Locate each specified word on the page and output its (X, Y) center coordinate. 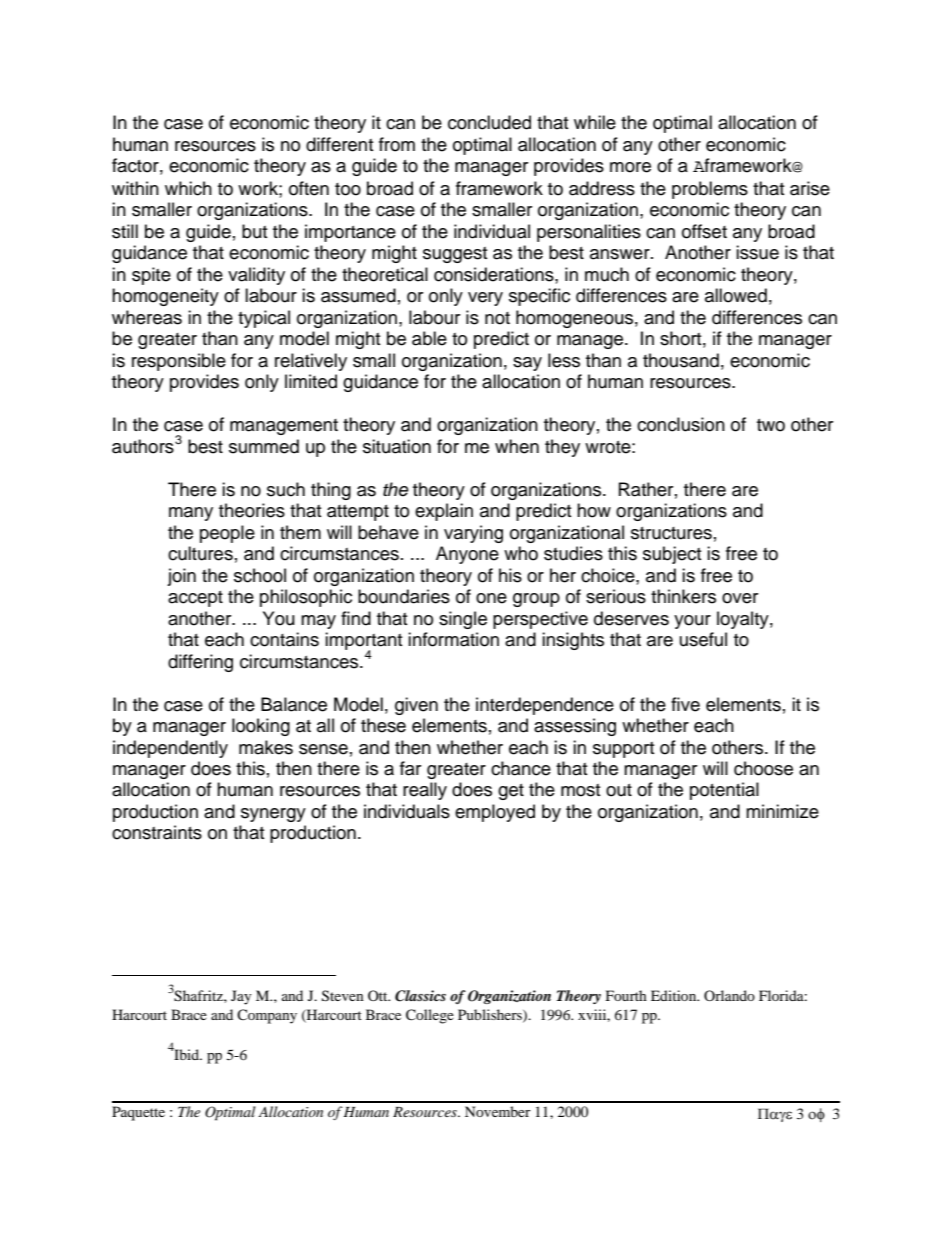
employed (495, 813)
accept (195, 599)
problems (710, 190)
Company (267, 1016)
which (188, 188)
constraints (157, 832)
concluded (489, 122)
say (527, 364)
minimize (782, 811)
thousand (681, 360)
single (463, 620)
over (740, 598)
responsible (179, 362)
